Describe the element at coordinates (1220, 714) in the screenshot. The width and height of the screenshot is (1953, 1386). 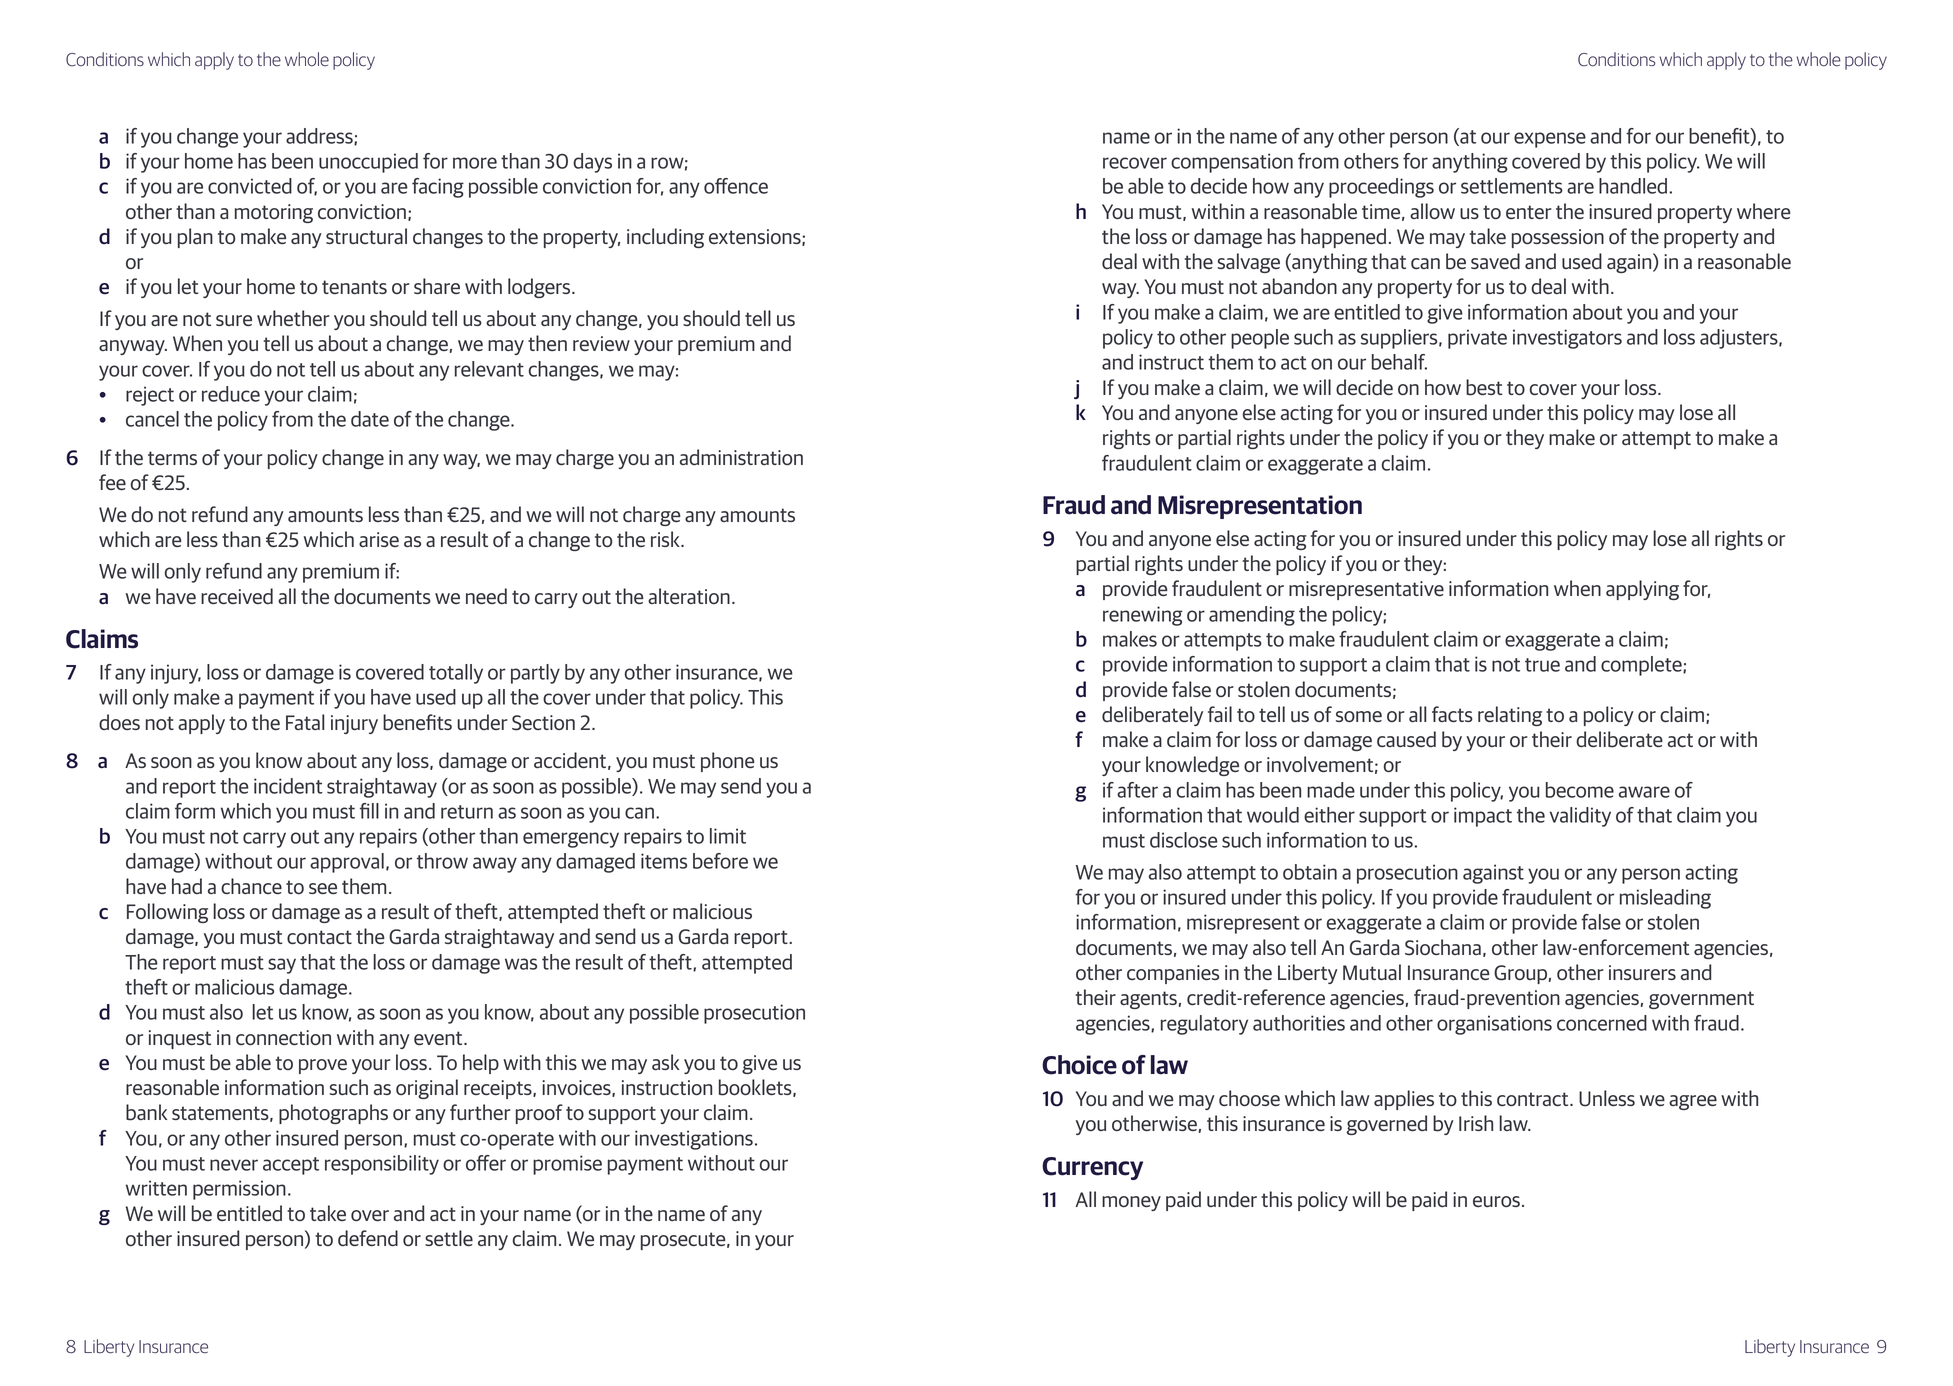
I see `fail` at that location.
